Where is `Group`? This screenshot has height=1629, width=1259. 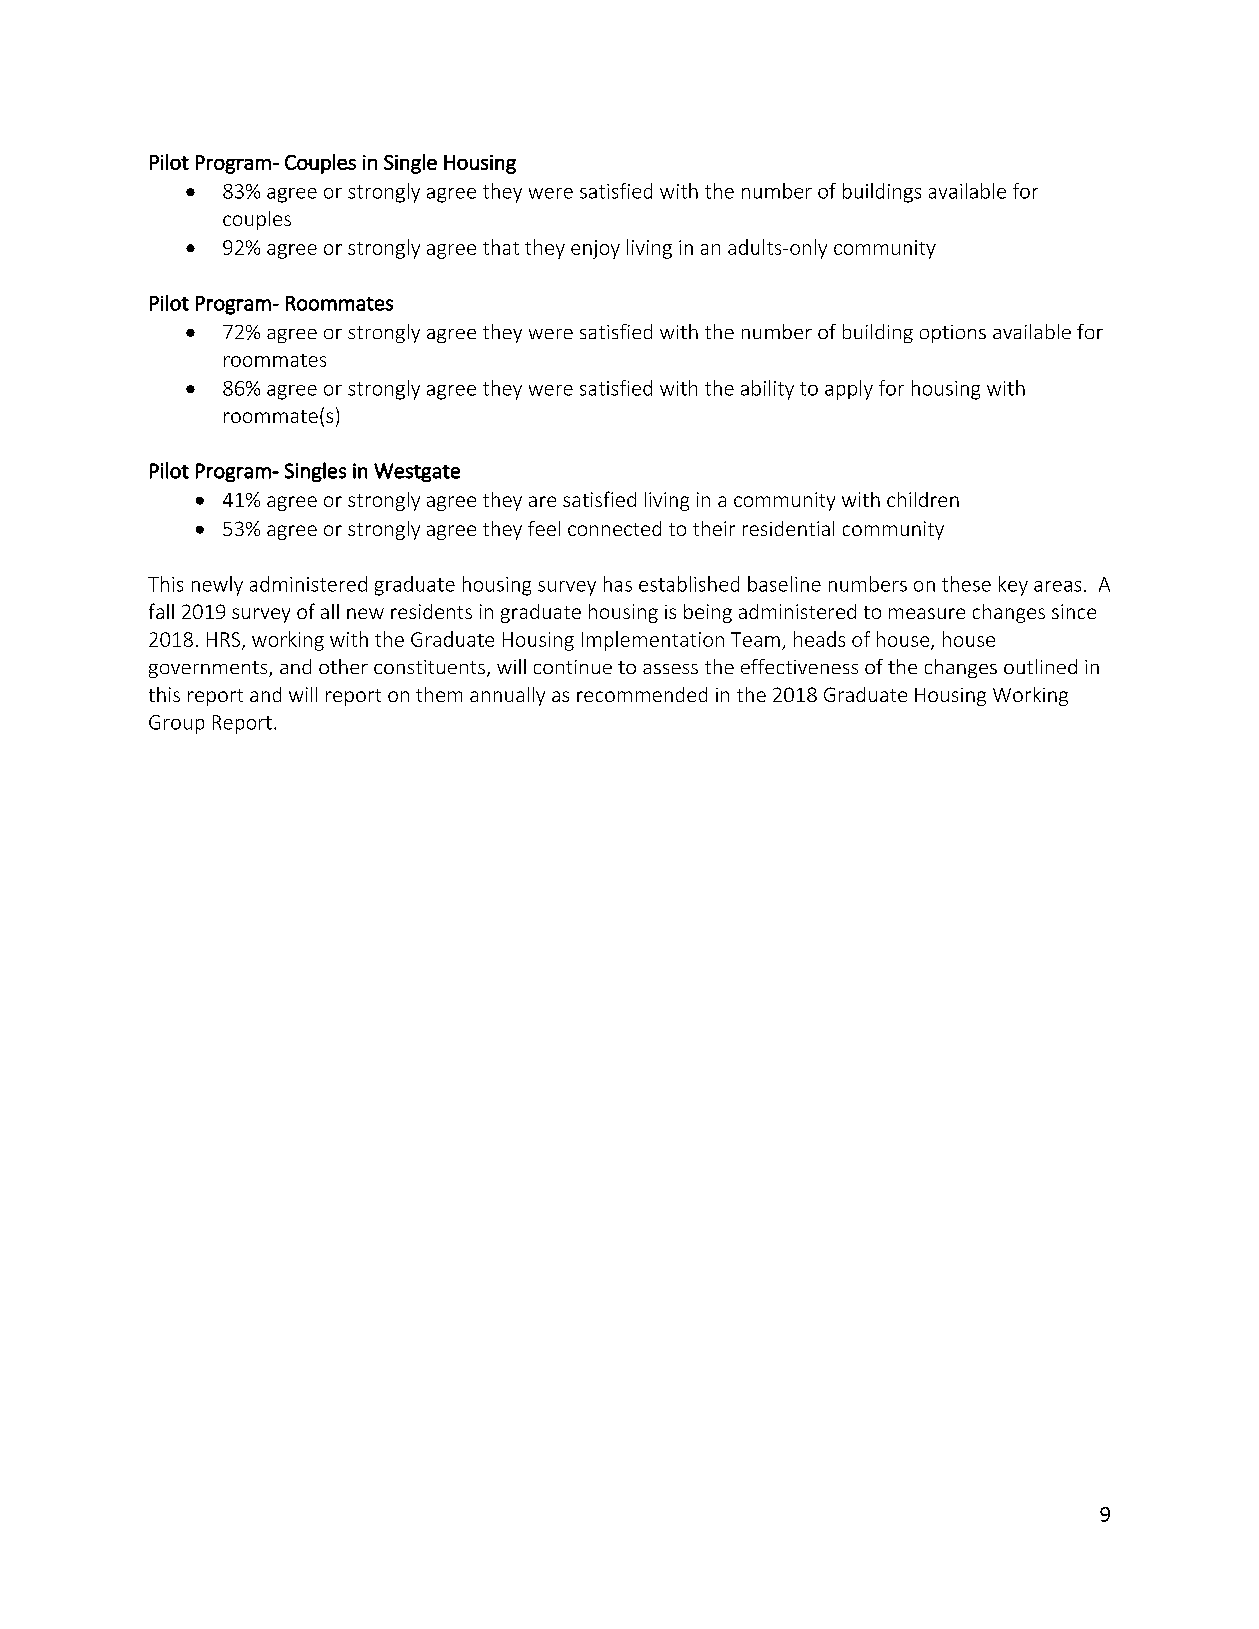 Group is located at coordinates (176, 724).
